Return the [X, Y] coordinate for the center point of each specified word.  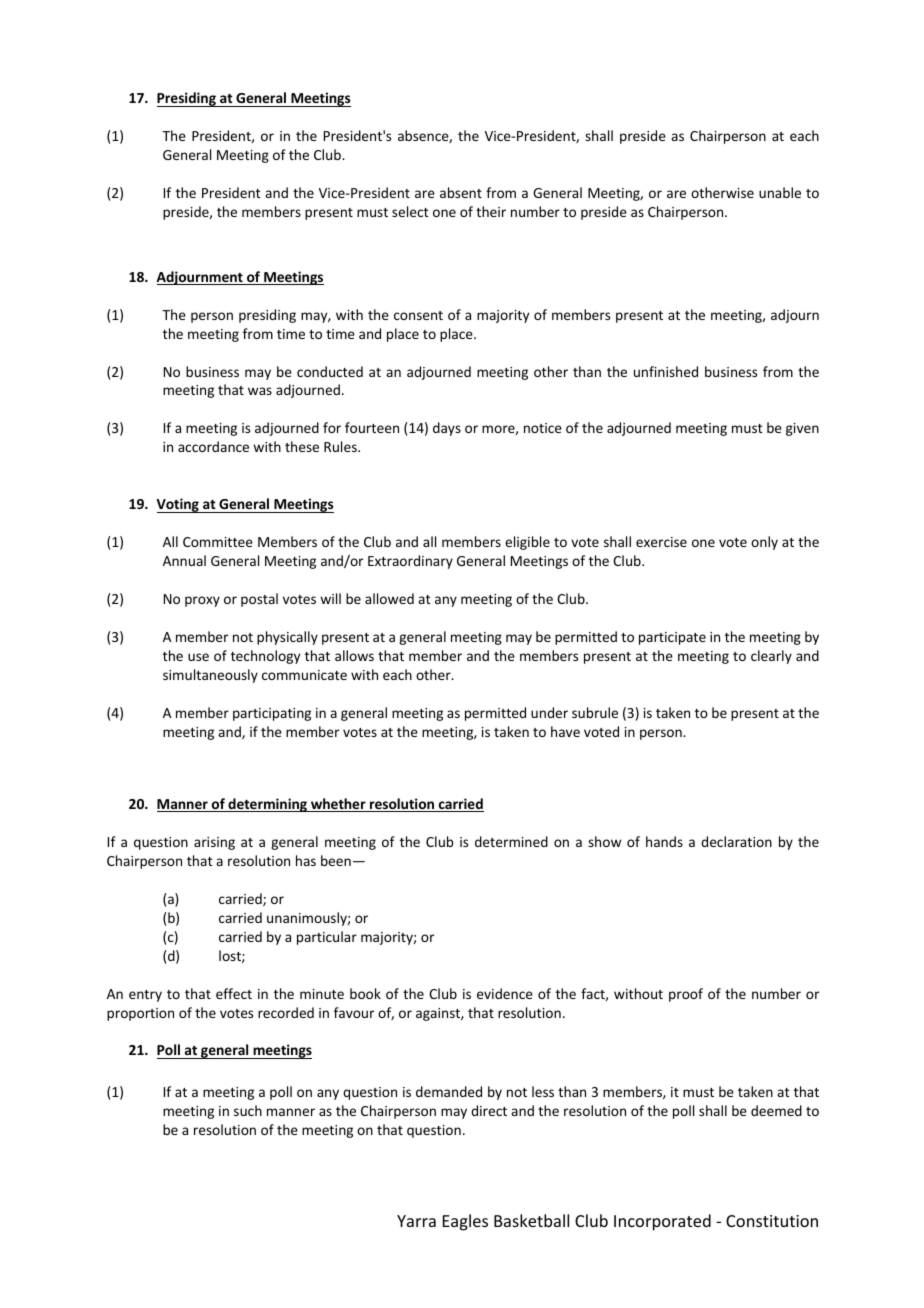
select [410, 211]
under [549, 712]
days [447, 429]
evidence [505, 993]
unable [780, 192]
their [491, 211]
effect [234, 993]
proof [686, 995]
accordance [213, 446]
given [802, 429]
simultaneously [210, 676]
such [248, 1110]
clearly [771, 657]
